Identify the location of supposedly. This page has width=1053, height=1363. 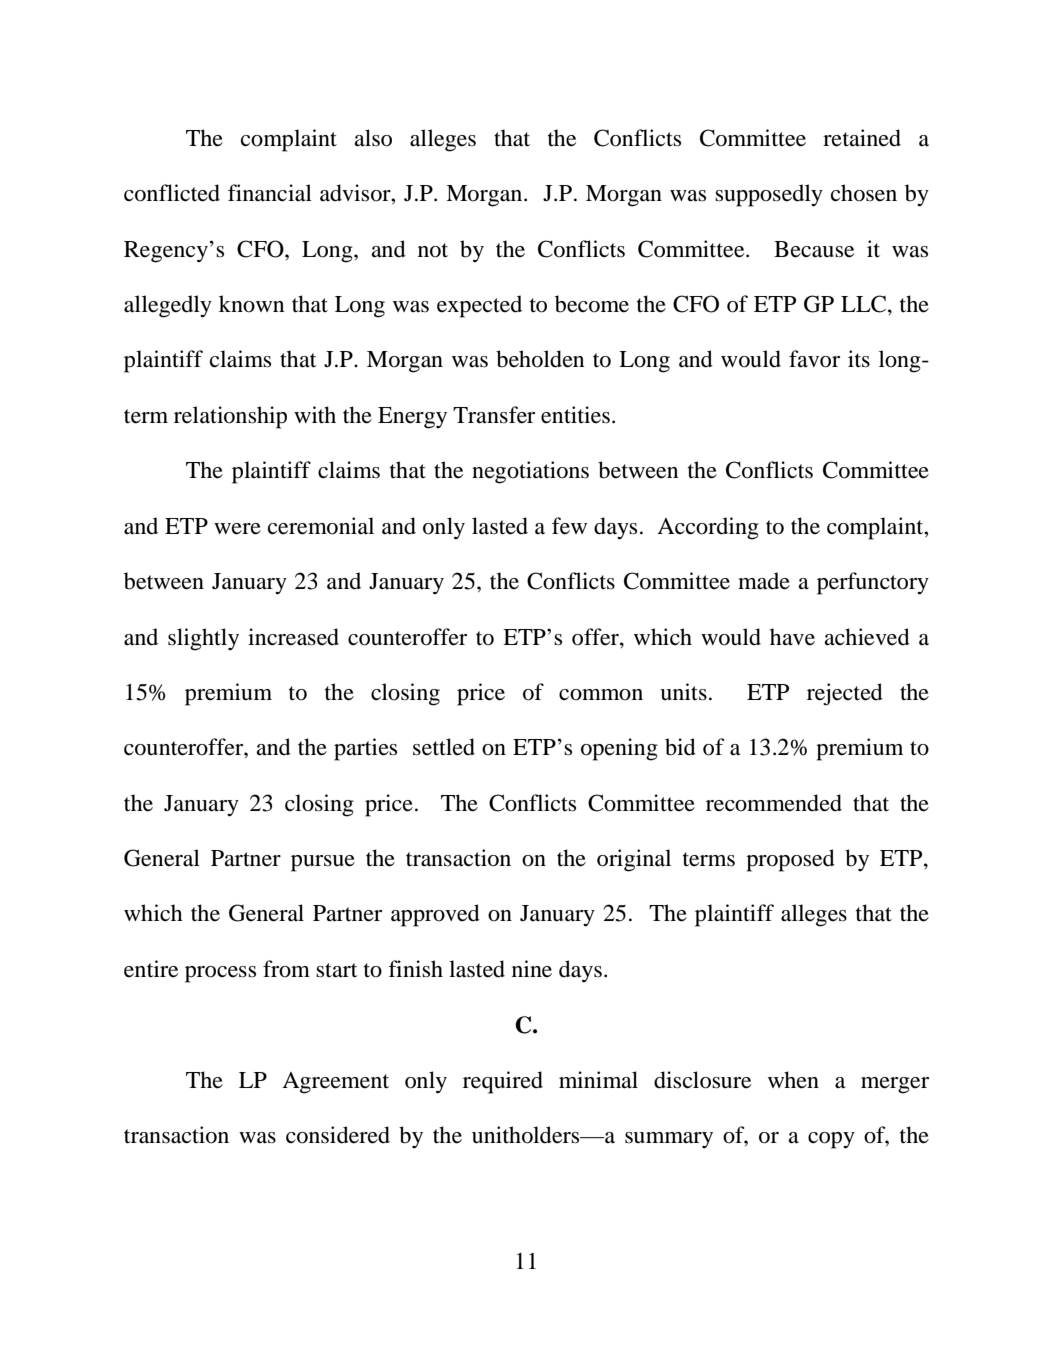
(769, 195).
